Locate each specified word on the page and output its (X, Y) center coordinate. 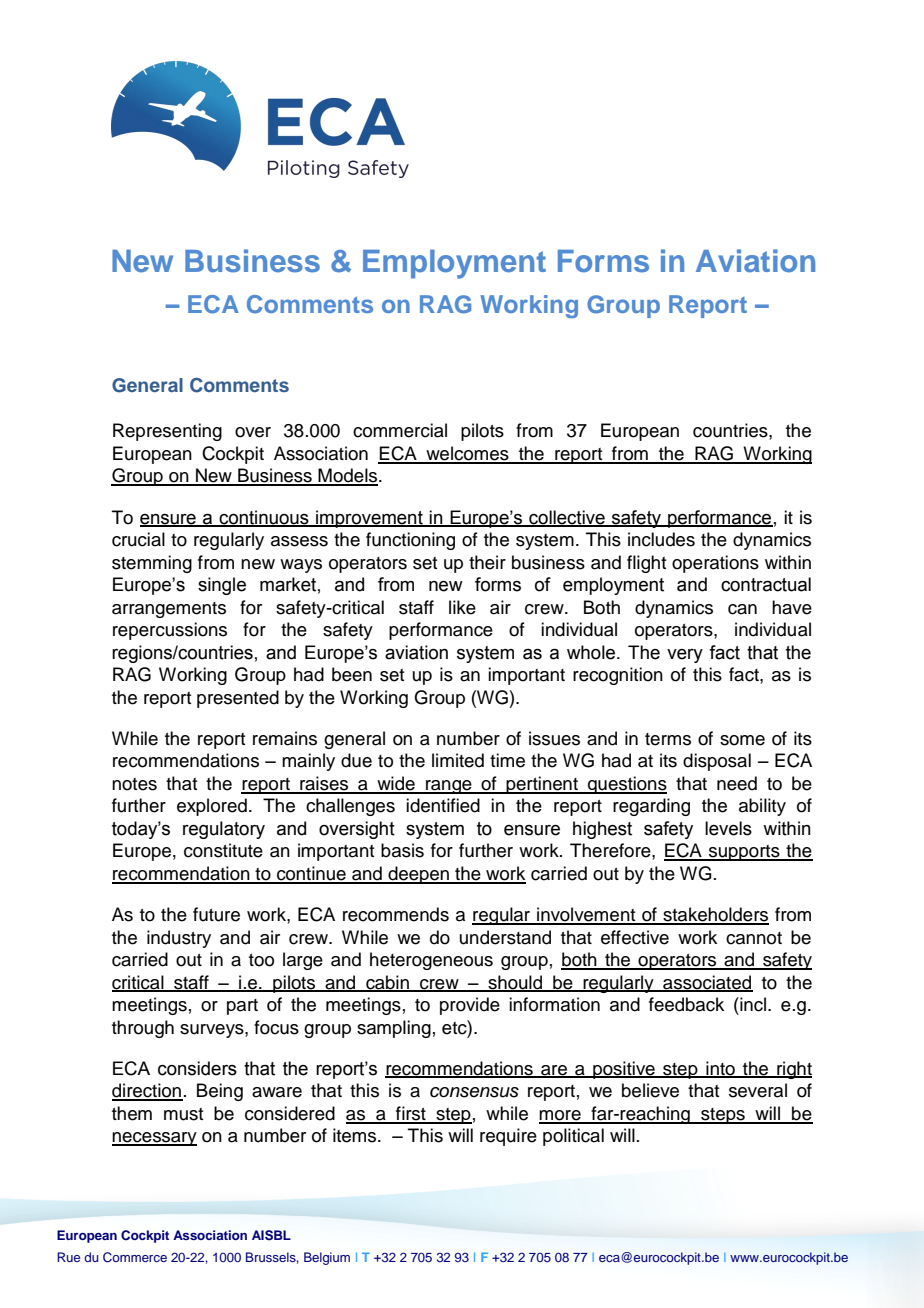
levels (728, 828)
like (462, 607)
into (720, 1069)
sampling (394, 1029)
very (685, 656)
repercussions (170, 631)
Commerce (135, 1257)
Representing (167, 432)
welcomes (467, 454)
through (143, 1029)
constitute (223, 850)
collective (567, 518)
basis (402, 850)
